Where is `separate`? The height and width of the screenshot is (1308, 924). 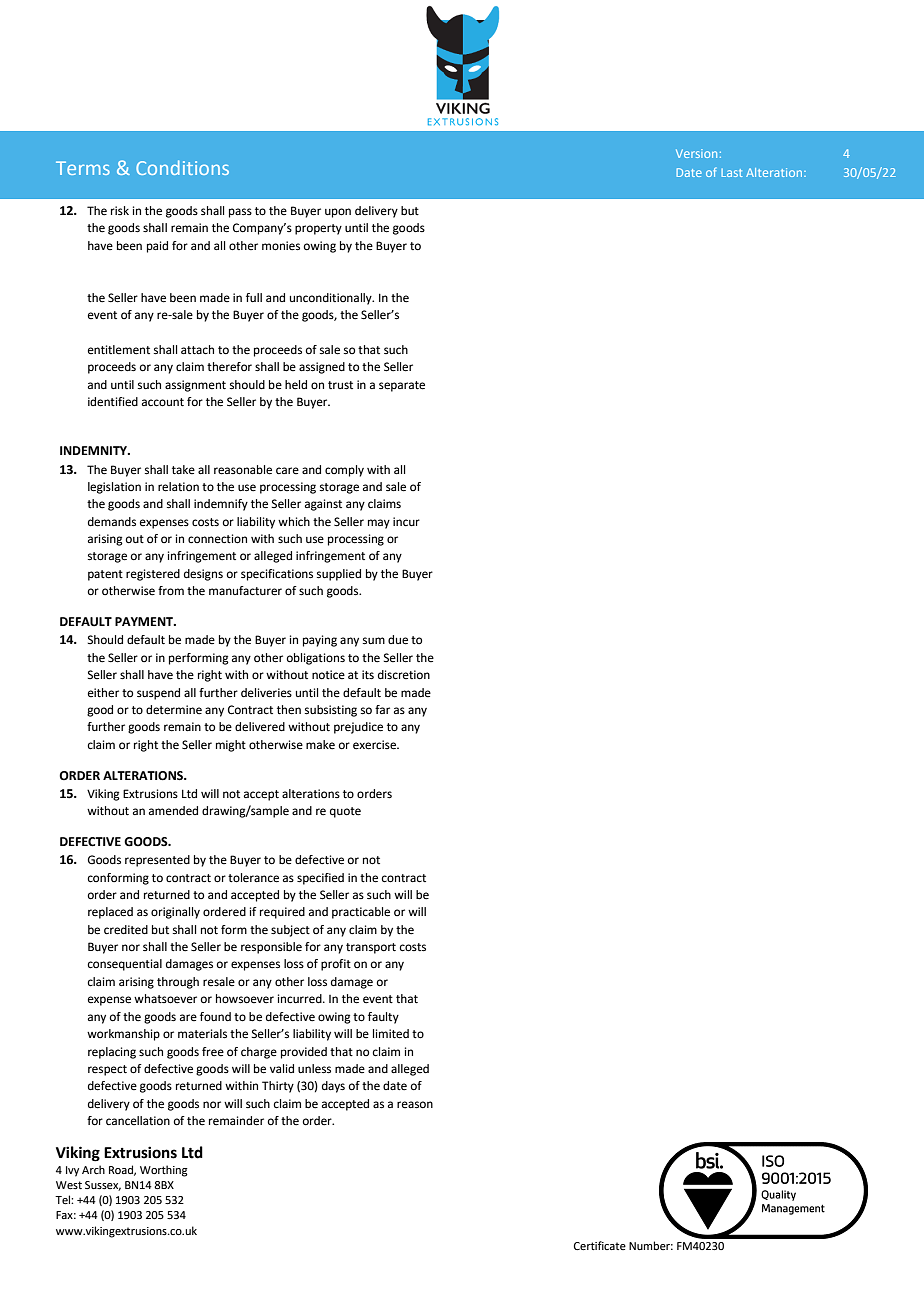
separate is located at coordinates (402, 386).
